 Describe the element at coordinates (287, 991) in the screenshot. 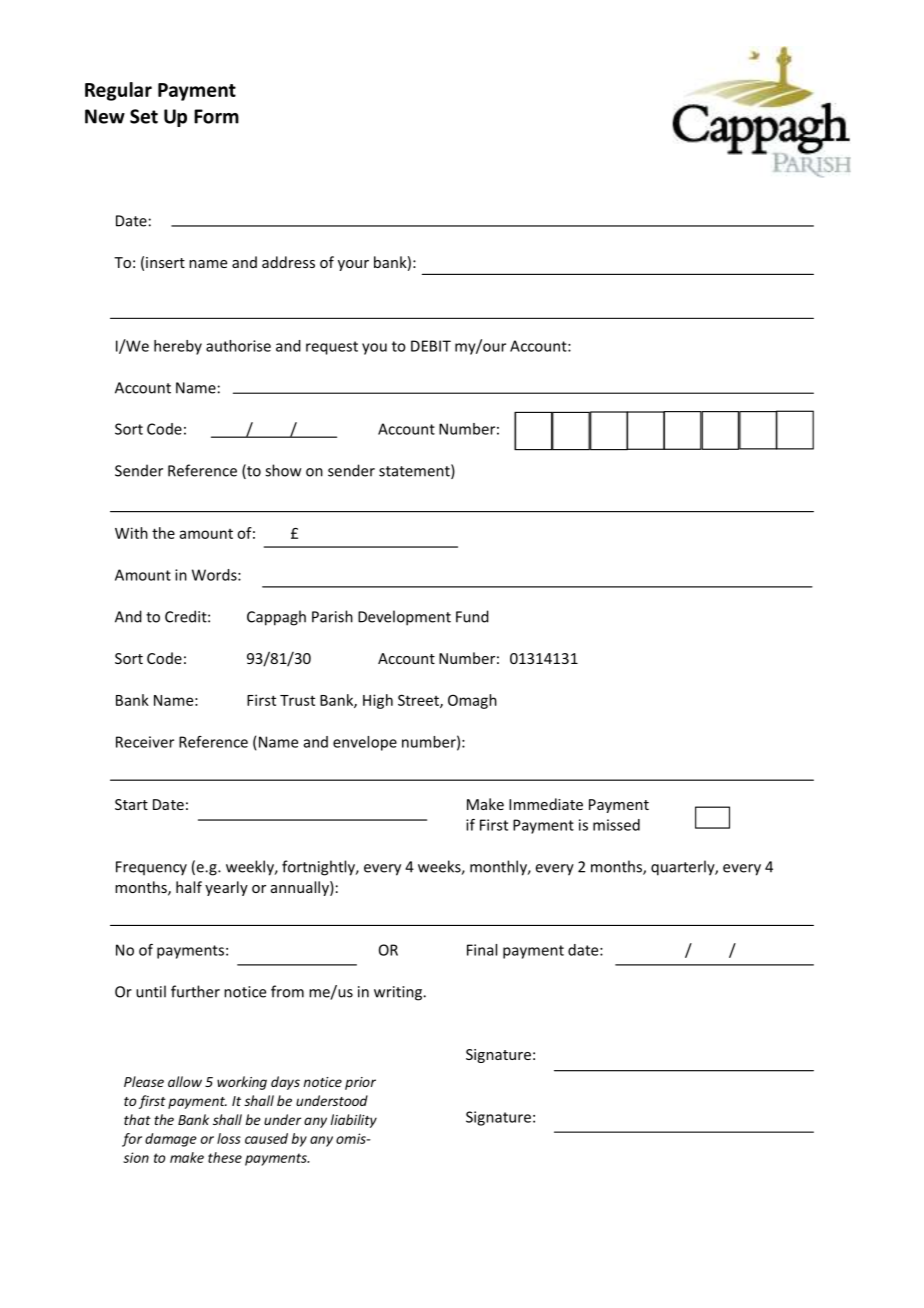

I see `from` at that location.
